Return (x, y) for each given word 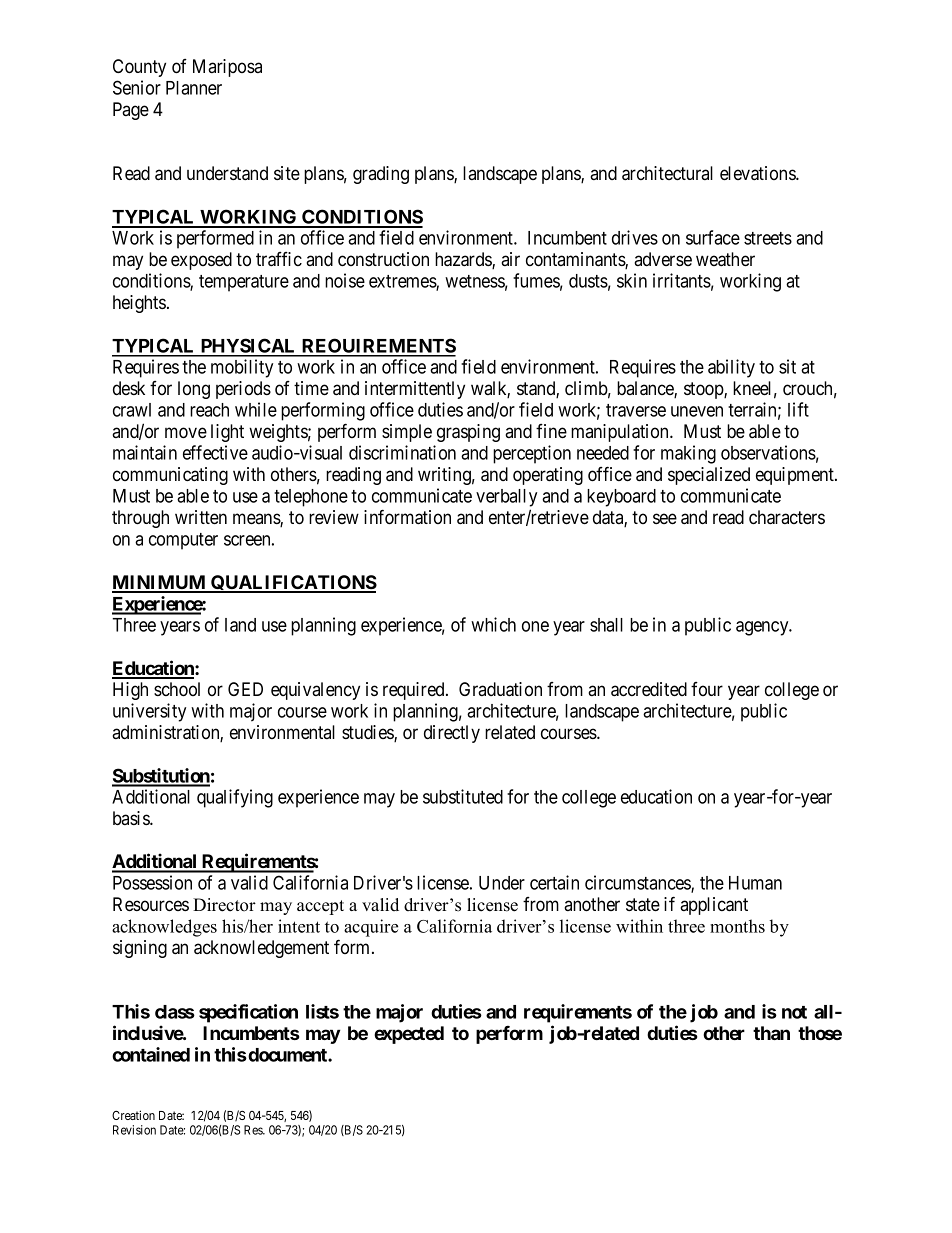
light (227, 433)
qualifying (235, 798)
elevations (758, 173)
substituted (463, 796)
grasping (468, 433)
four (707, 689)
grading (381, 175)
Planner (194, 88)
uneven (697, 411)
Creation (133, 1115)
